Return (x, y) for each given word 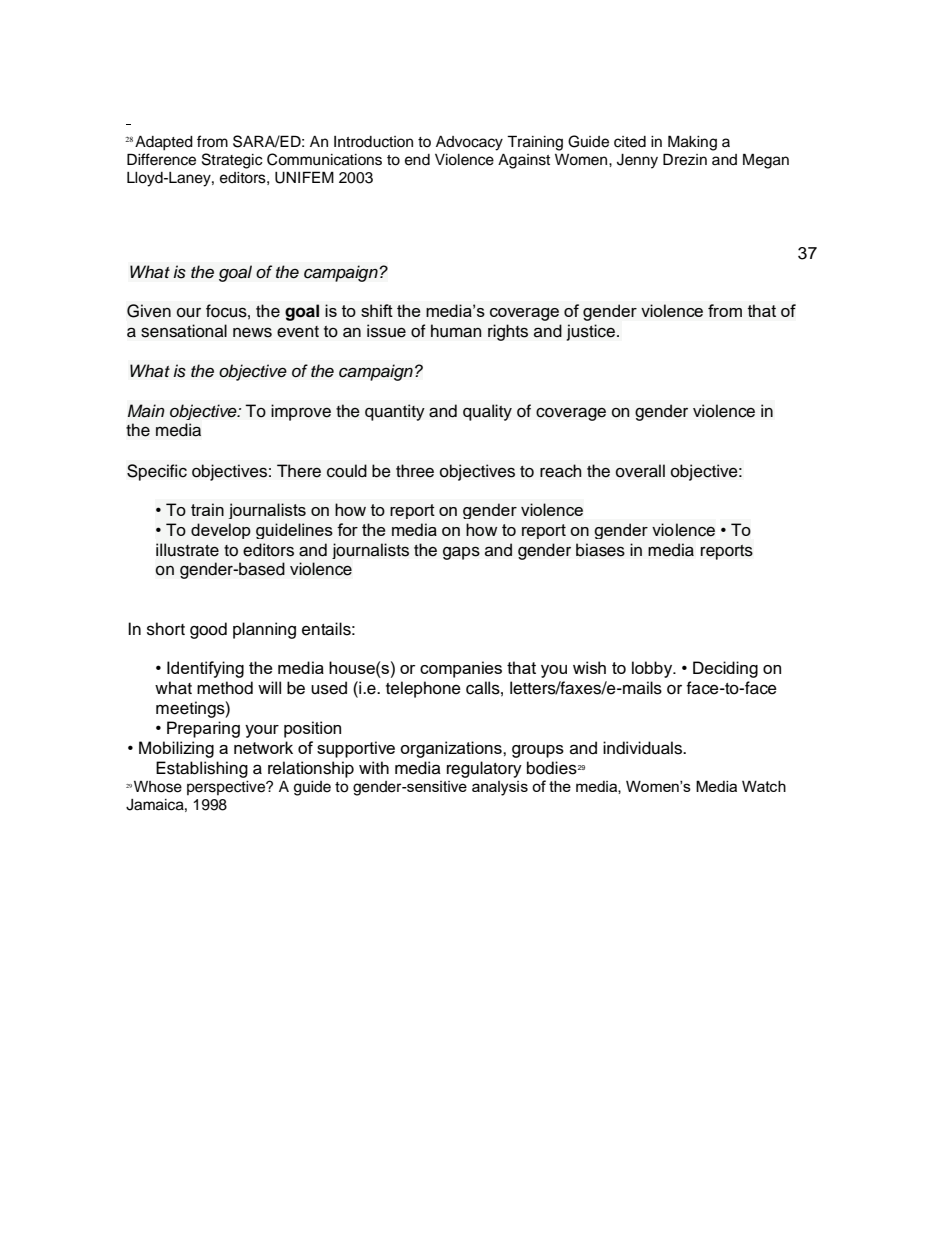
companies (461, 669)
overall (640, 471)
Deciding (725, 669)
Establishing (202, 769)
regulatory (484, 769)
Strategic (232, 161)
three (415, 471)
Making (692, 143)
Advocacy (469, 143)
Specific (157, 472)
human (456, 331)
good (208, 630)
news (252, 332)
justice (591, 332)
